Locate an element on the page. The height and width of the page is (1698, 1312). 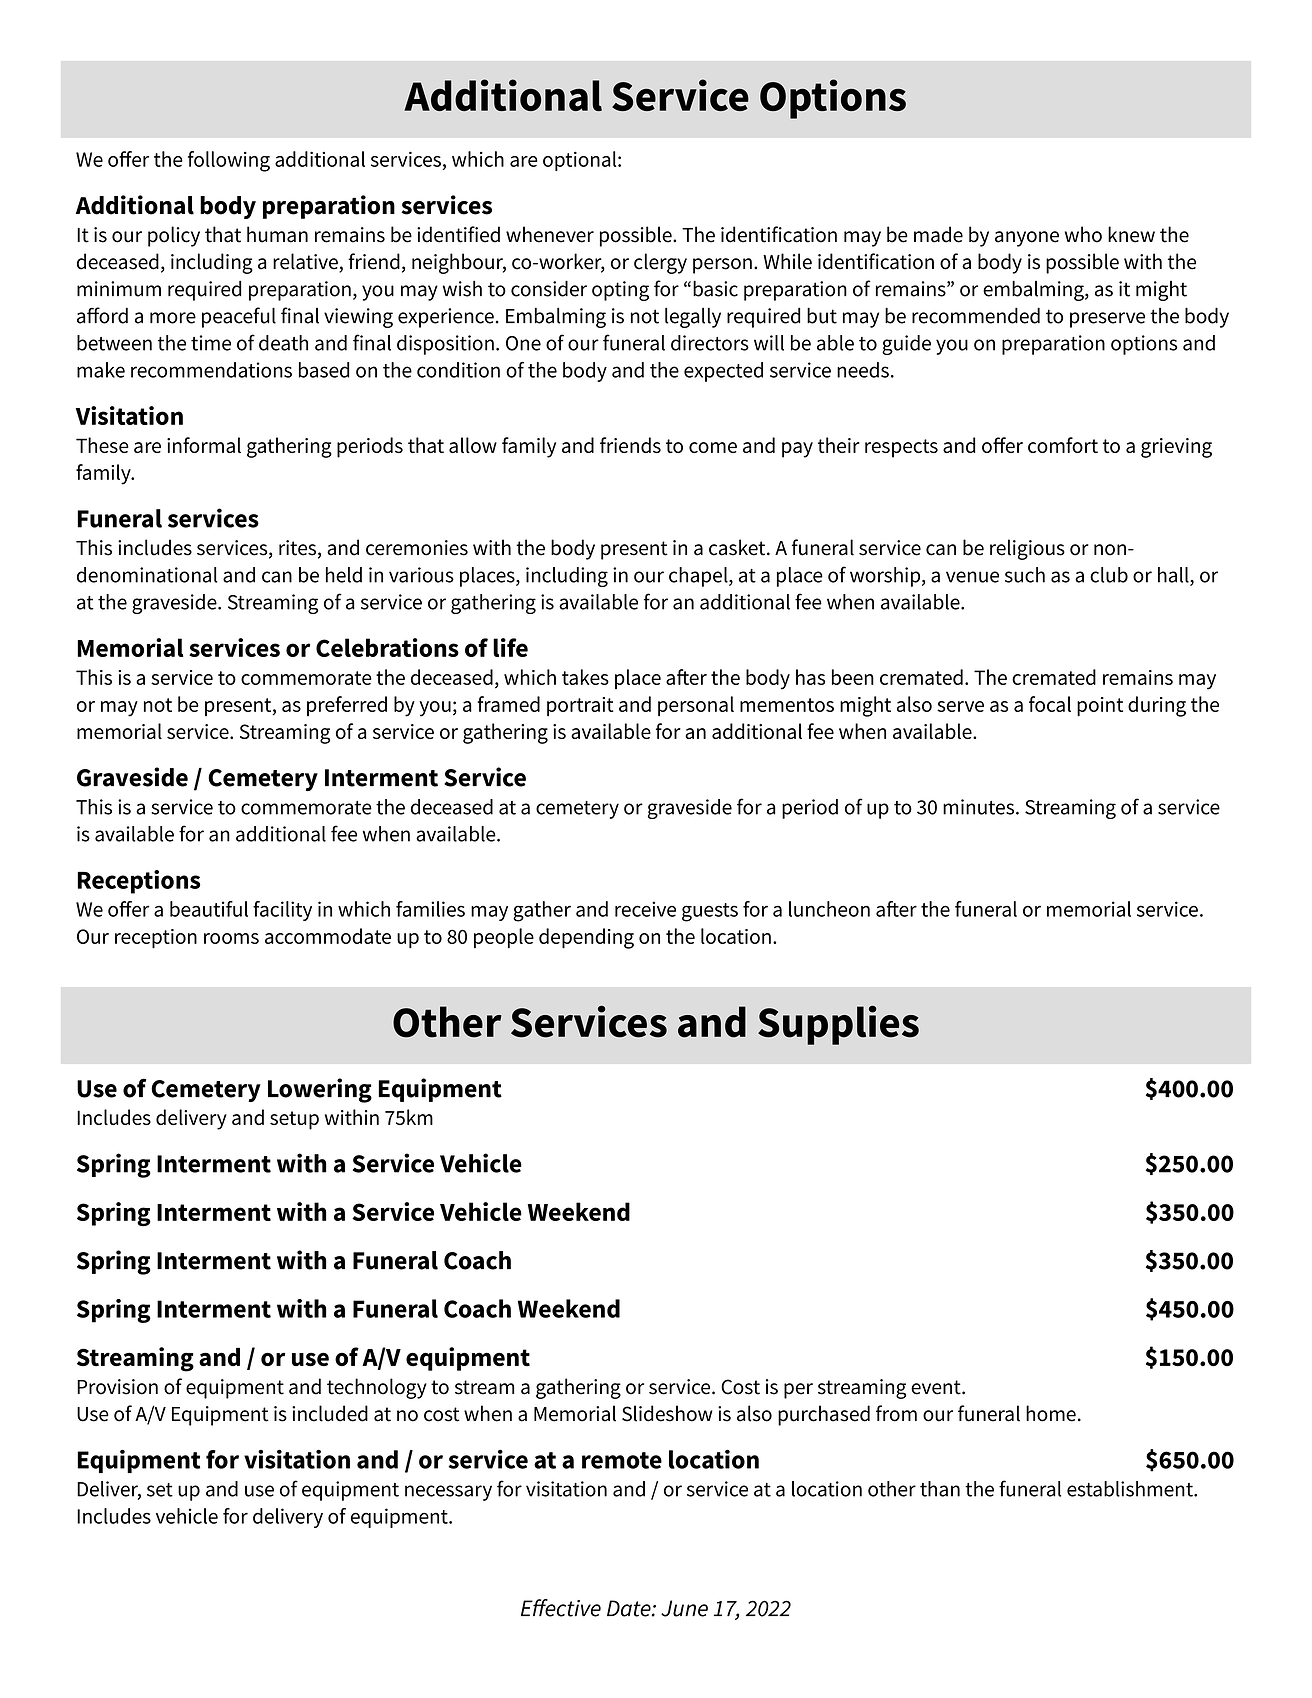
beautiful is located at coordinates (209, 909).
